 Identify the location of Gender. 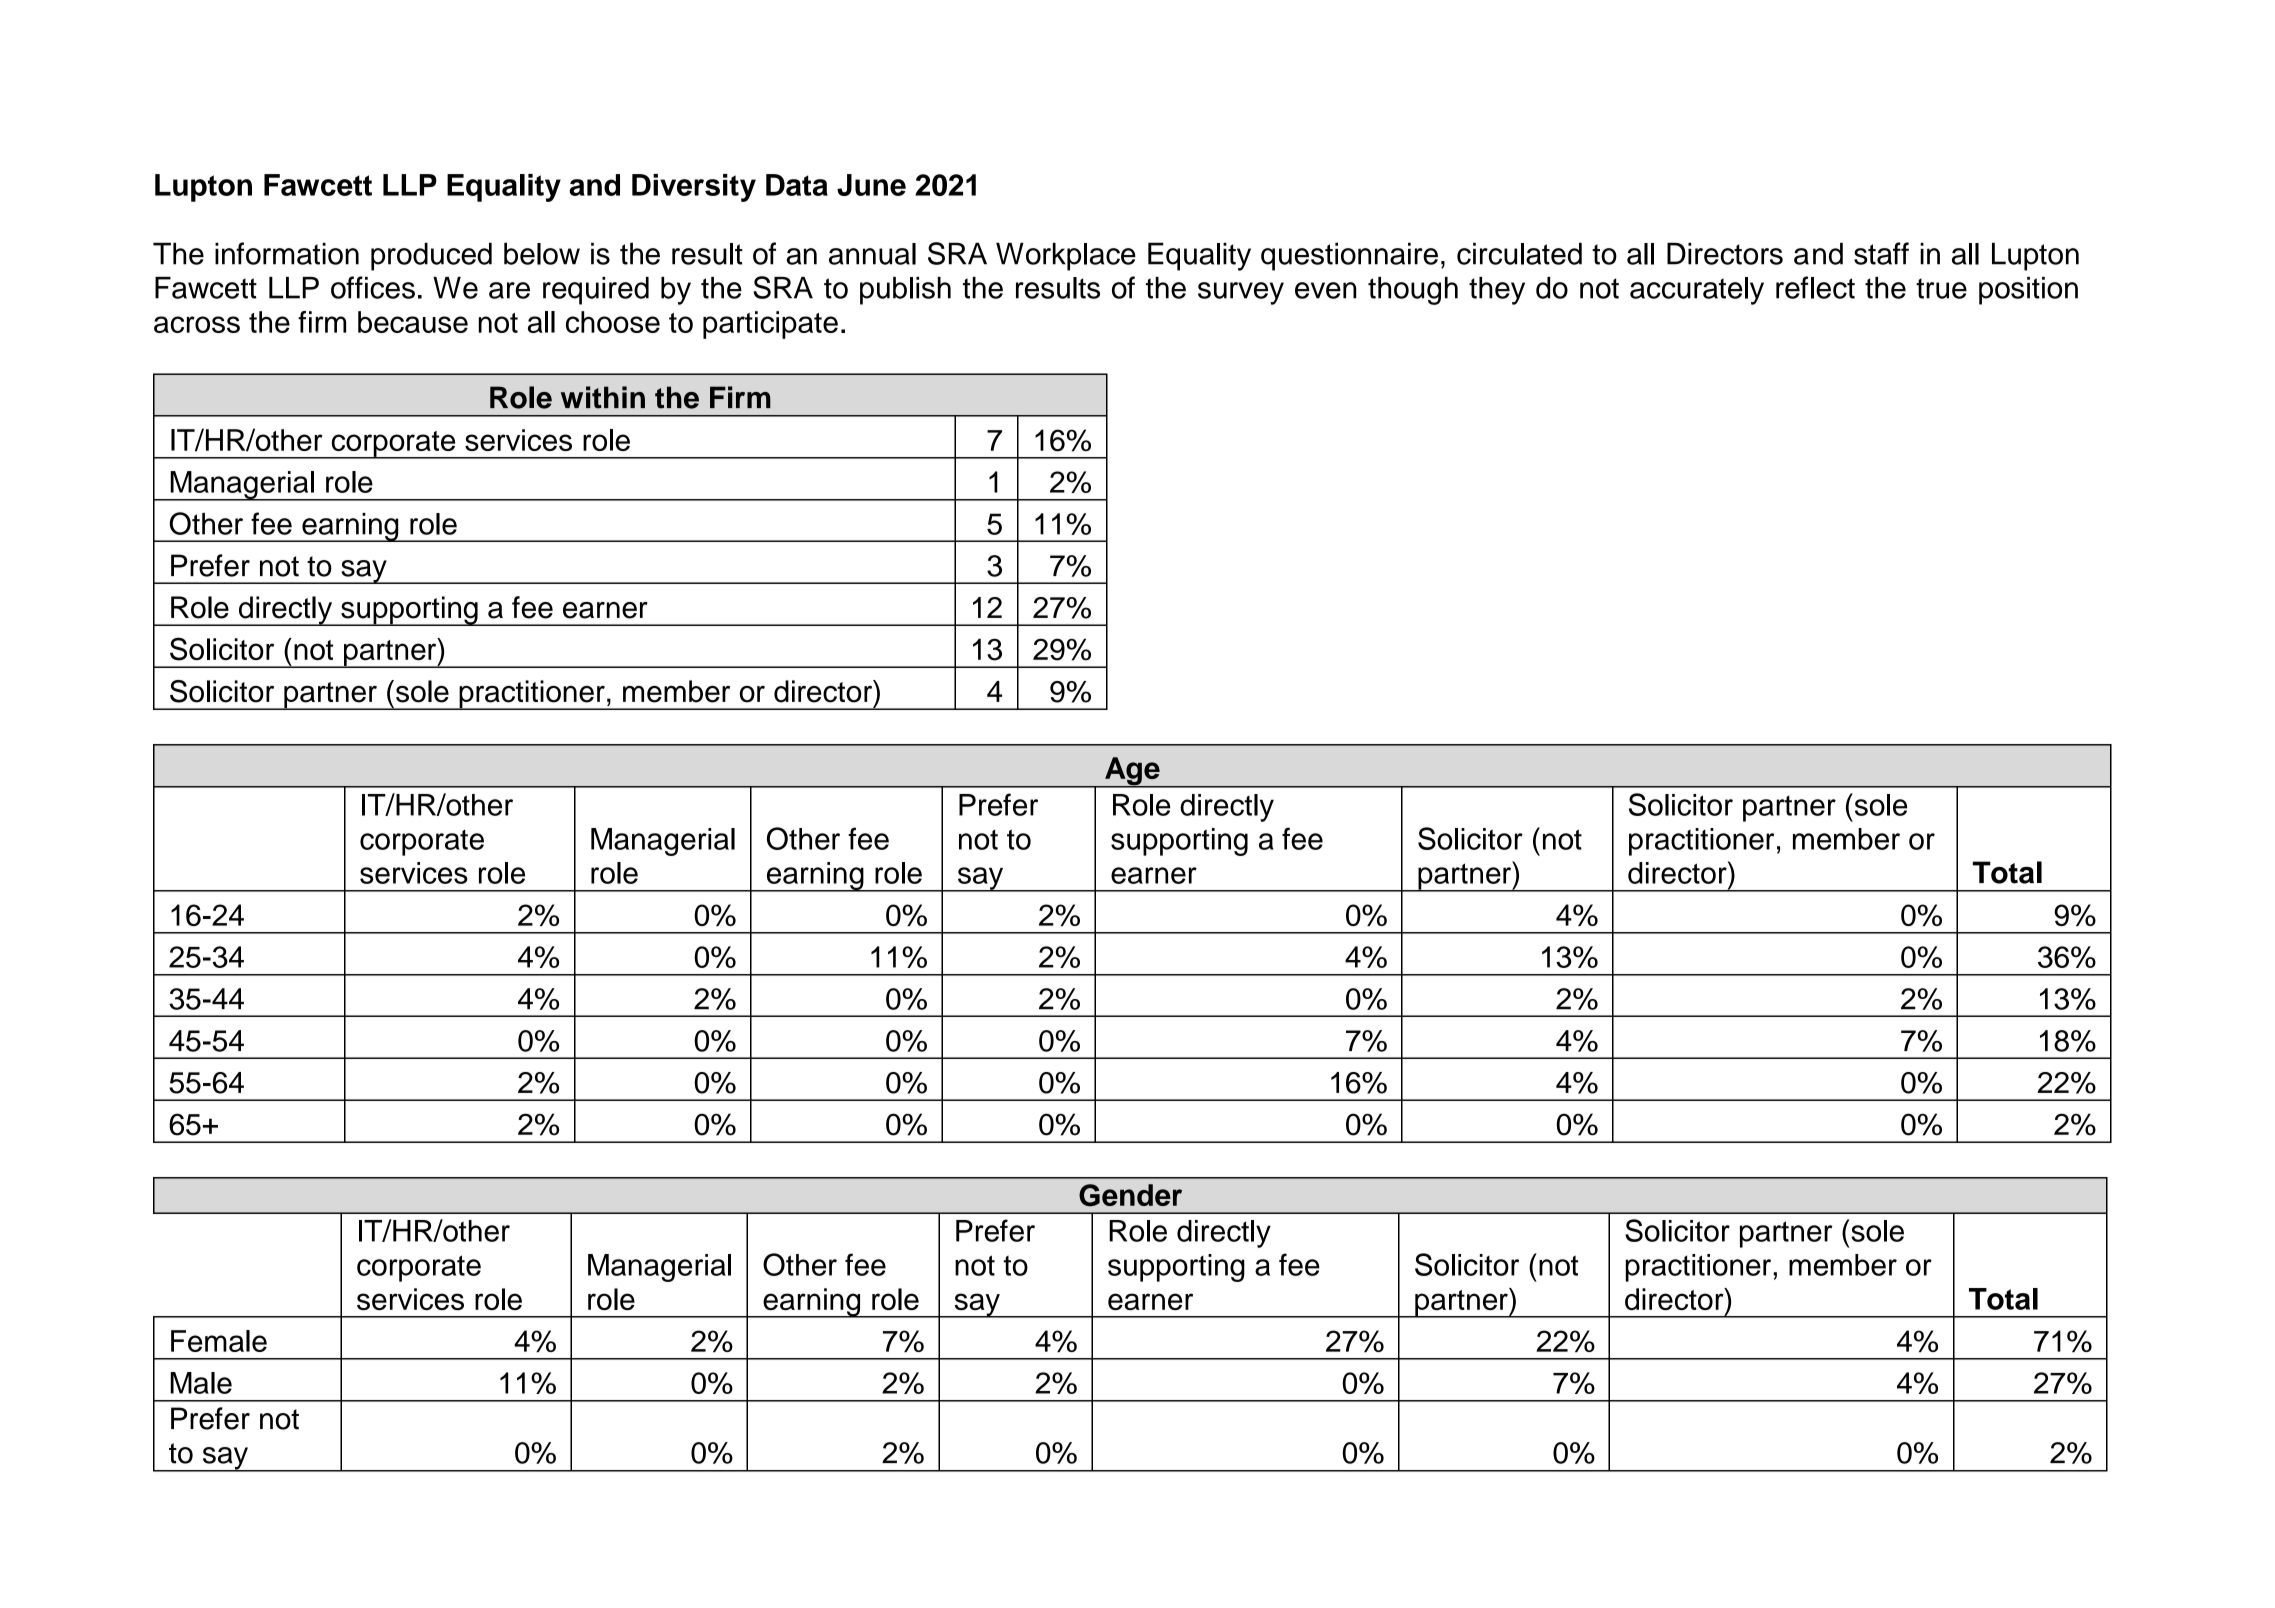
(1130, 1195).
